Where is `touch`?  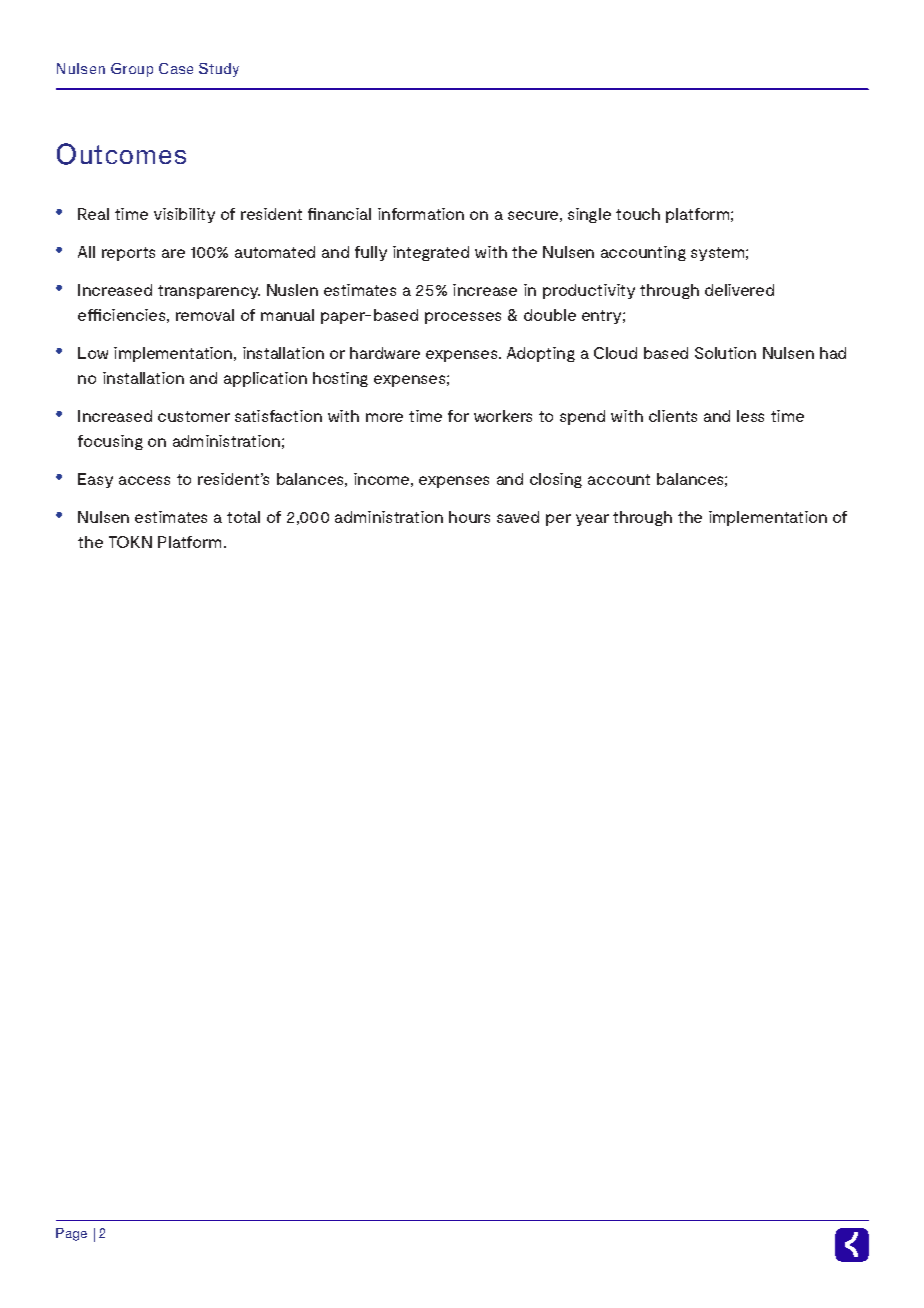 touch is located at coordinates (638, 214).
